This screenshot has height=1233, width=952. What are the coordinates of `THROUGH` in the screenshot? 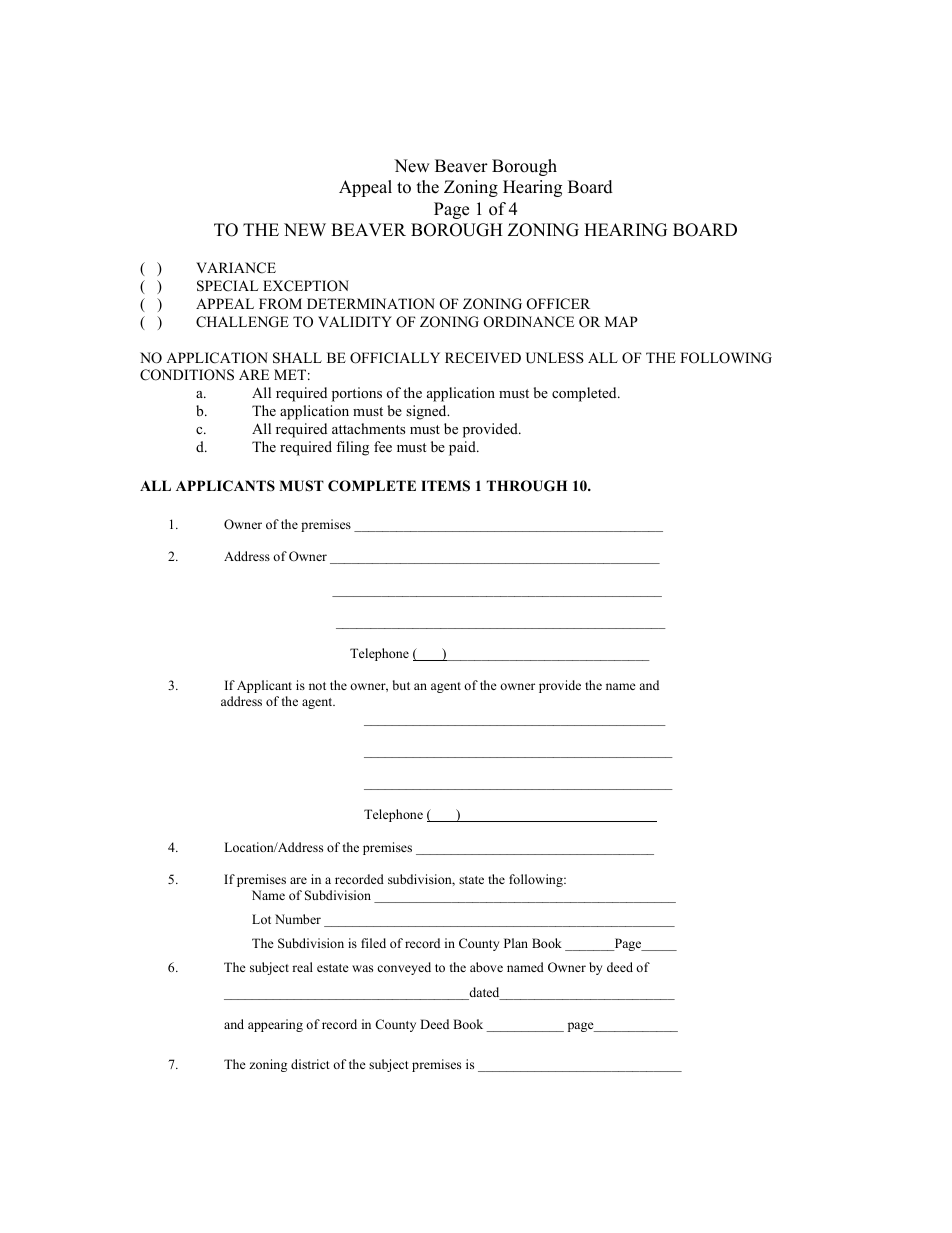 It's located at (527, 486).
